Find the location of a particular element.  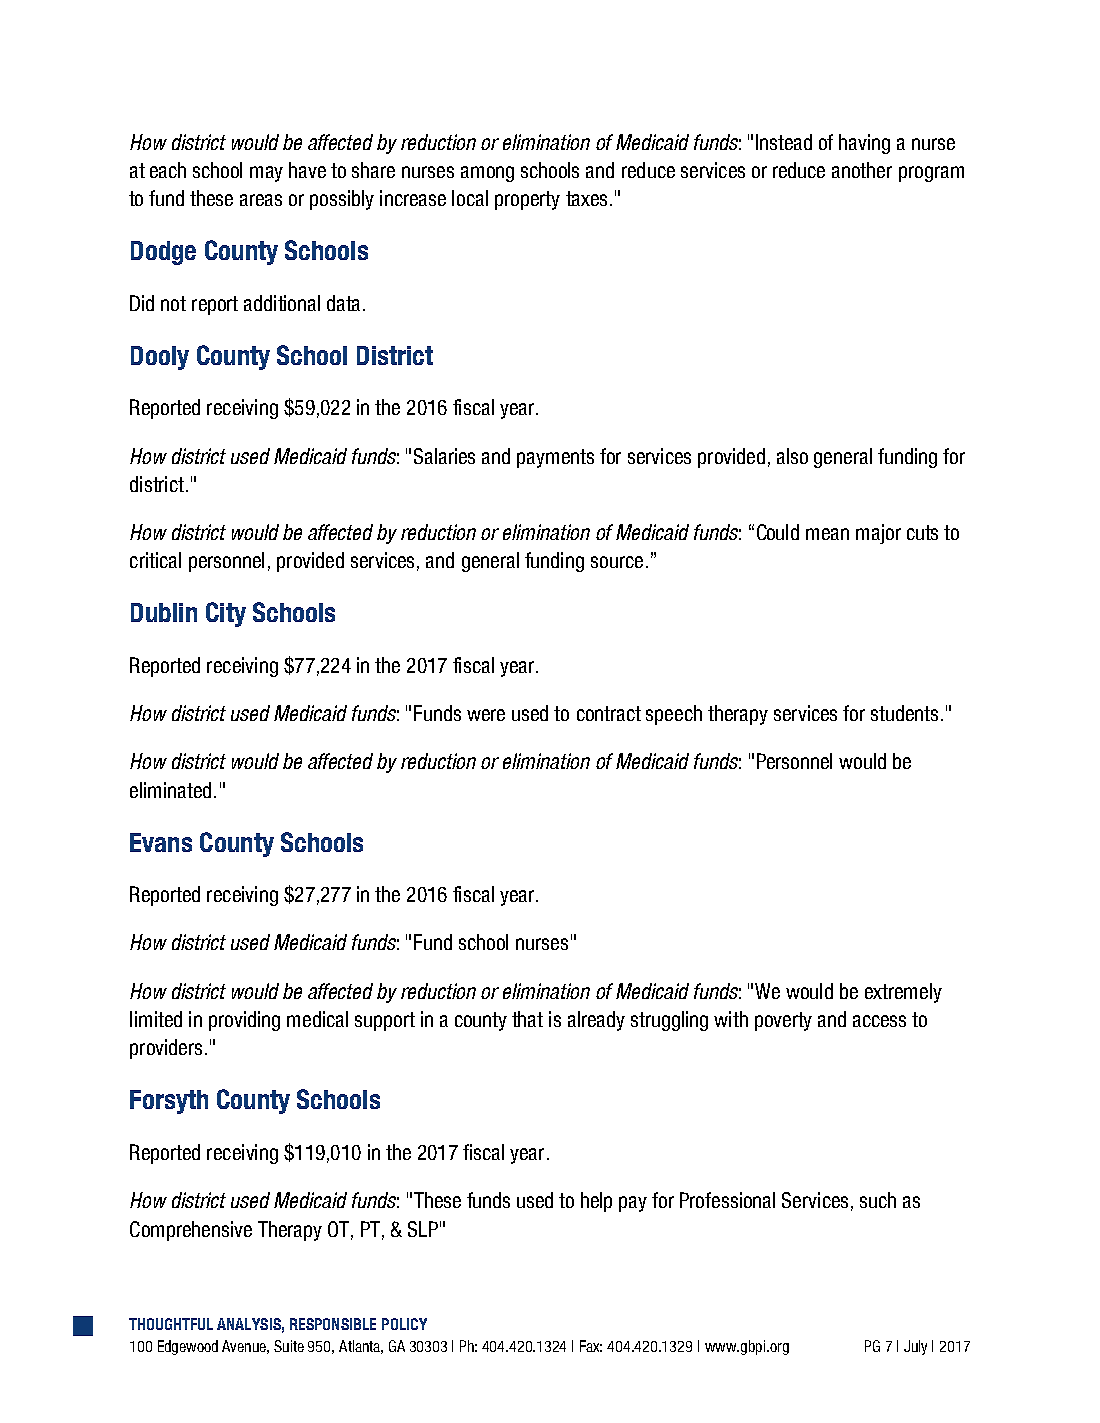

THOUGHTFUL is located at coordinates (171, 1324).
